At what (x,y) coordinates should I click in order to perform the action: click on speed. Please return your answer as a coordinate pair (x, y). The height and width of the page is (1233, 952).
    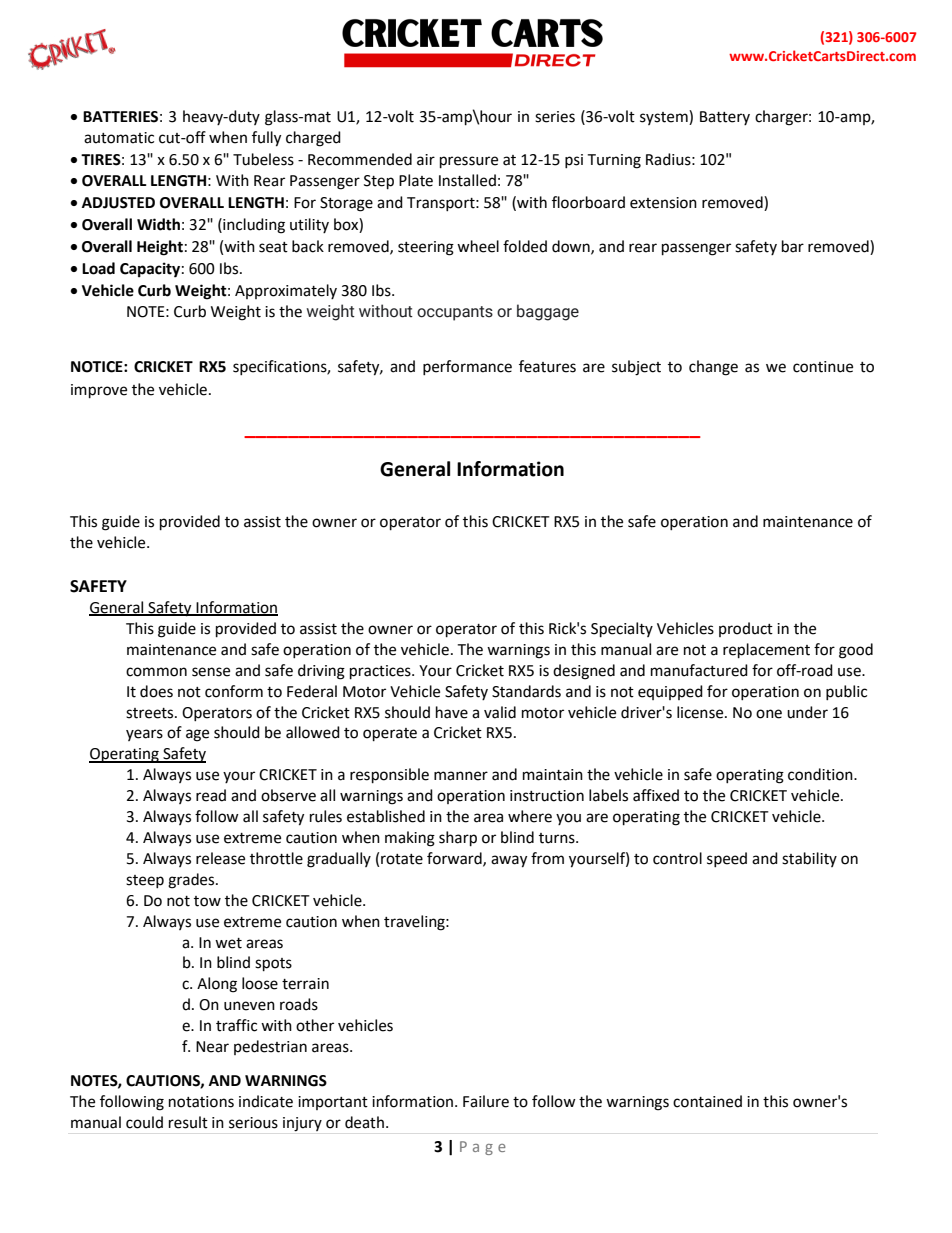
    Looking at the image, I should click on (727, 859).
